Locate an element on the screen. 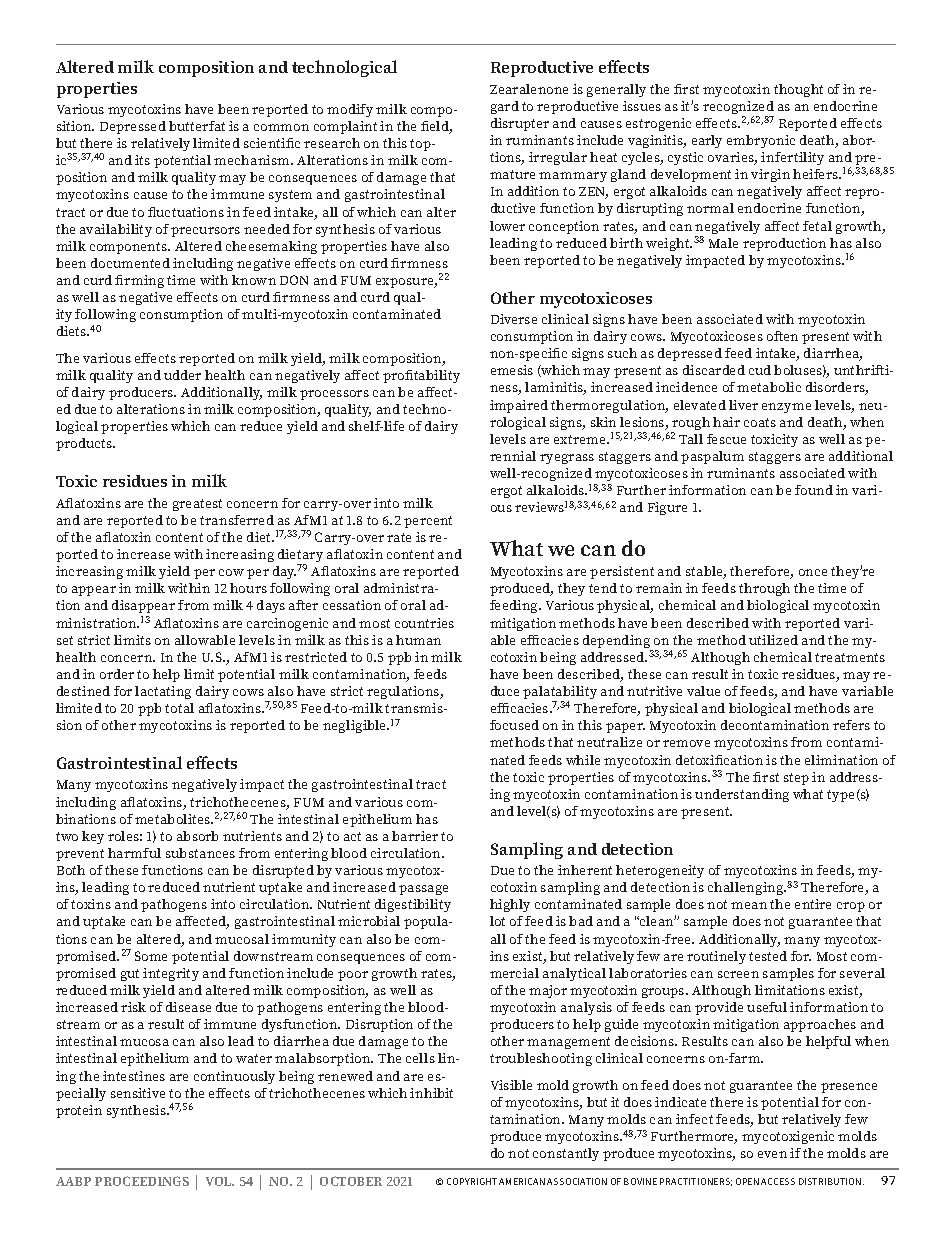  modify is located at coordinates (350, 110).
